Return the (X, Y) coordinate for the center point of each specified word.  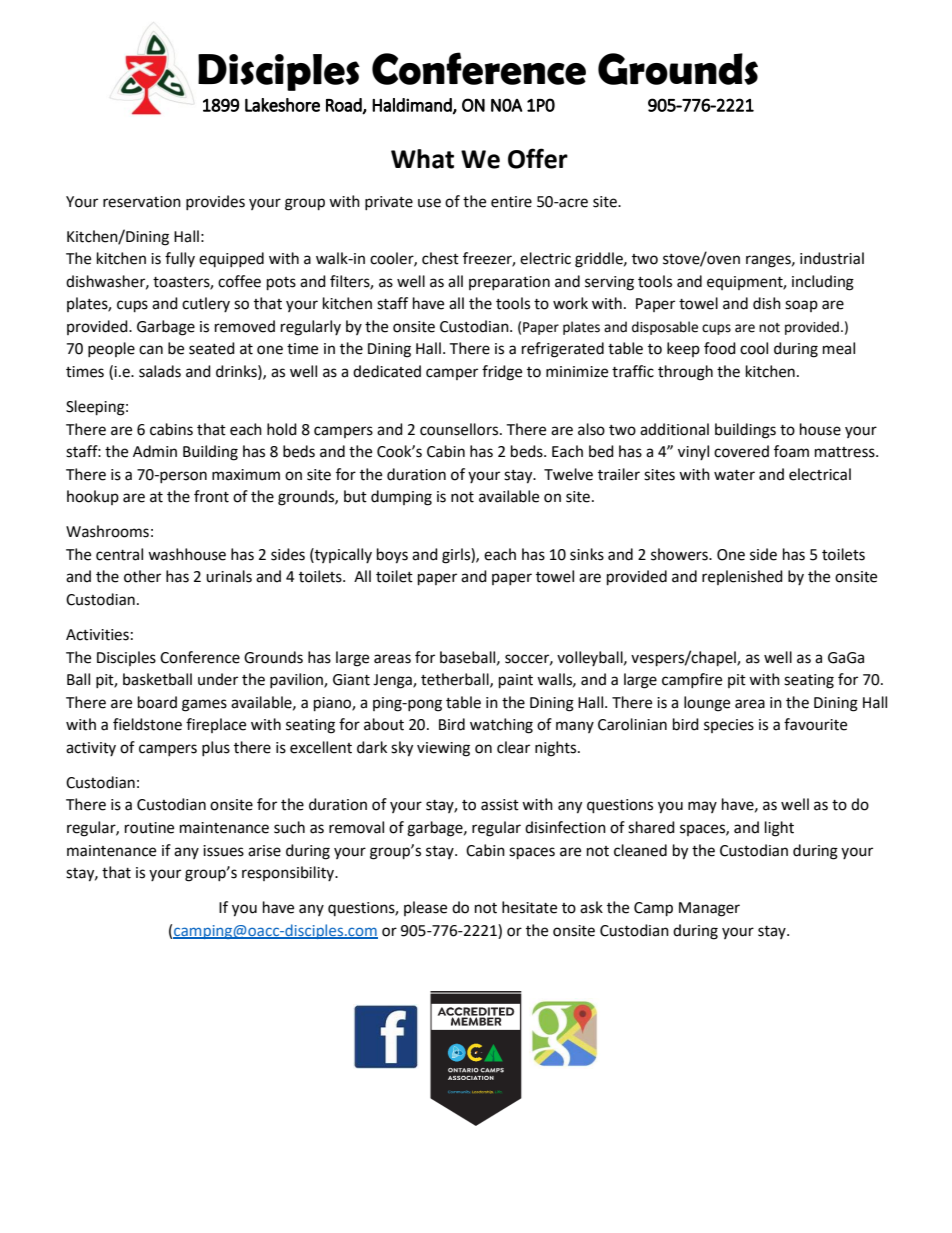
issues (223, 851)
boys (392, 556)
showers (680, 554)
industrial (832, 258)
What (422, 159)
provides (215, 202)
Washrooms (107, 531)
